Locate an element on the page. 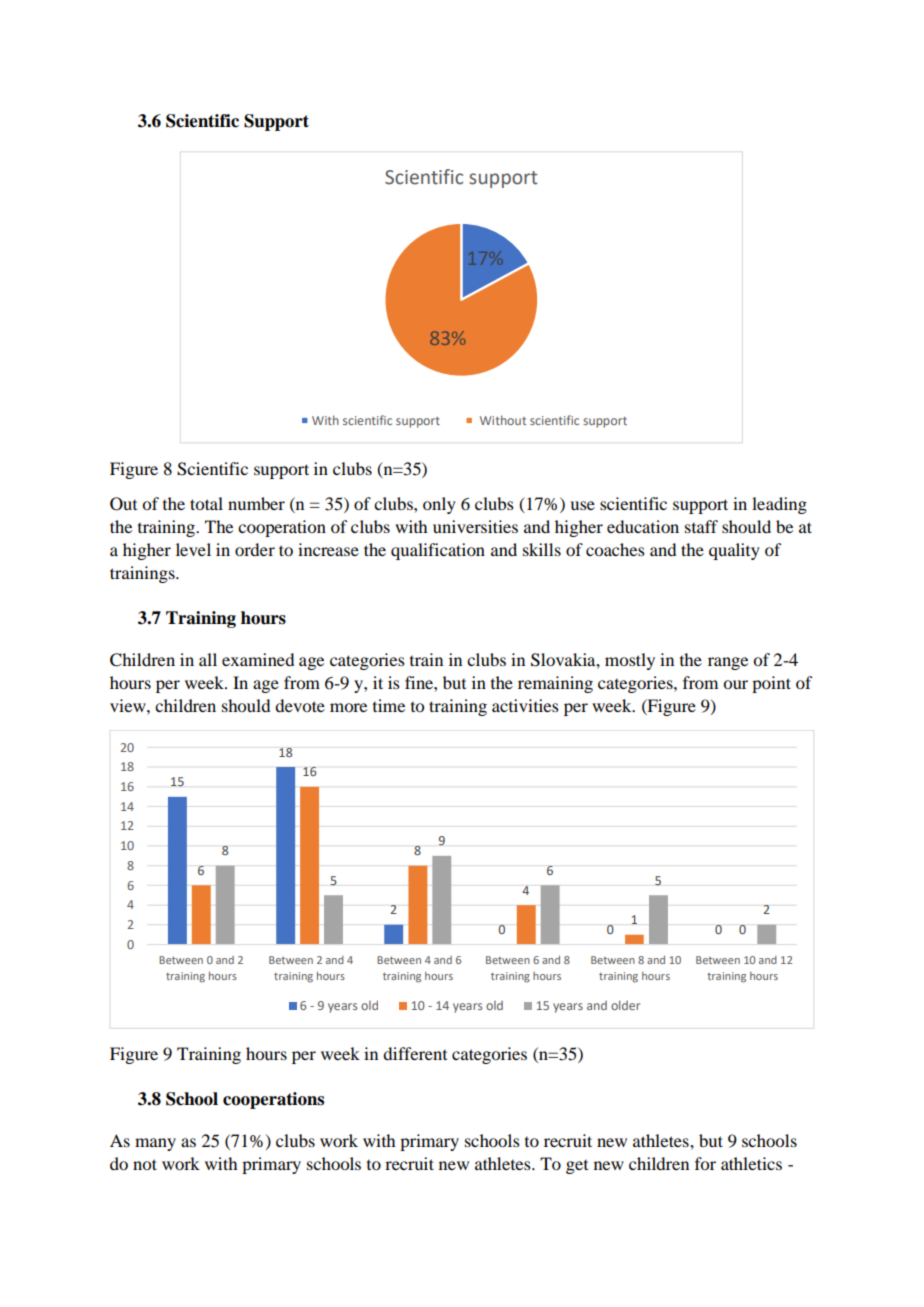 The width and height of the document is (924, 1307). range is located at coordinates (728, 663).
